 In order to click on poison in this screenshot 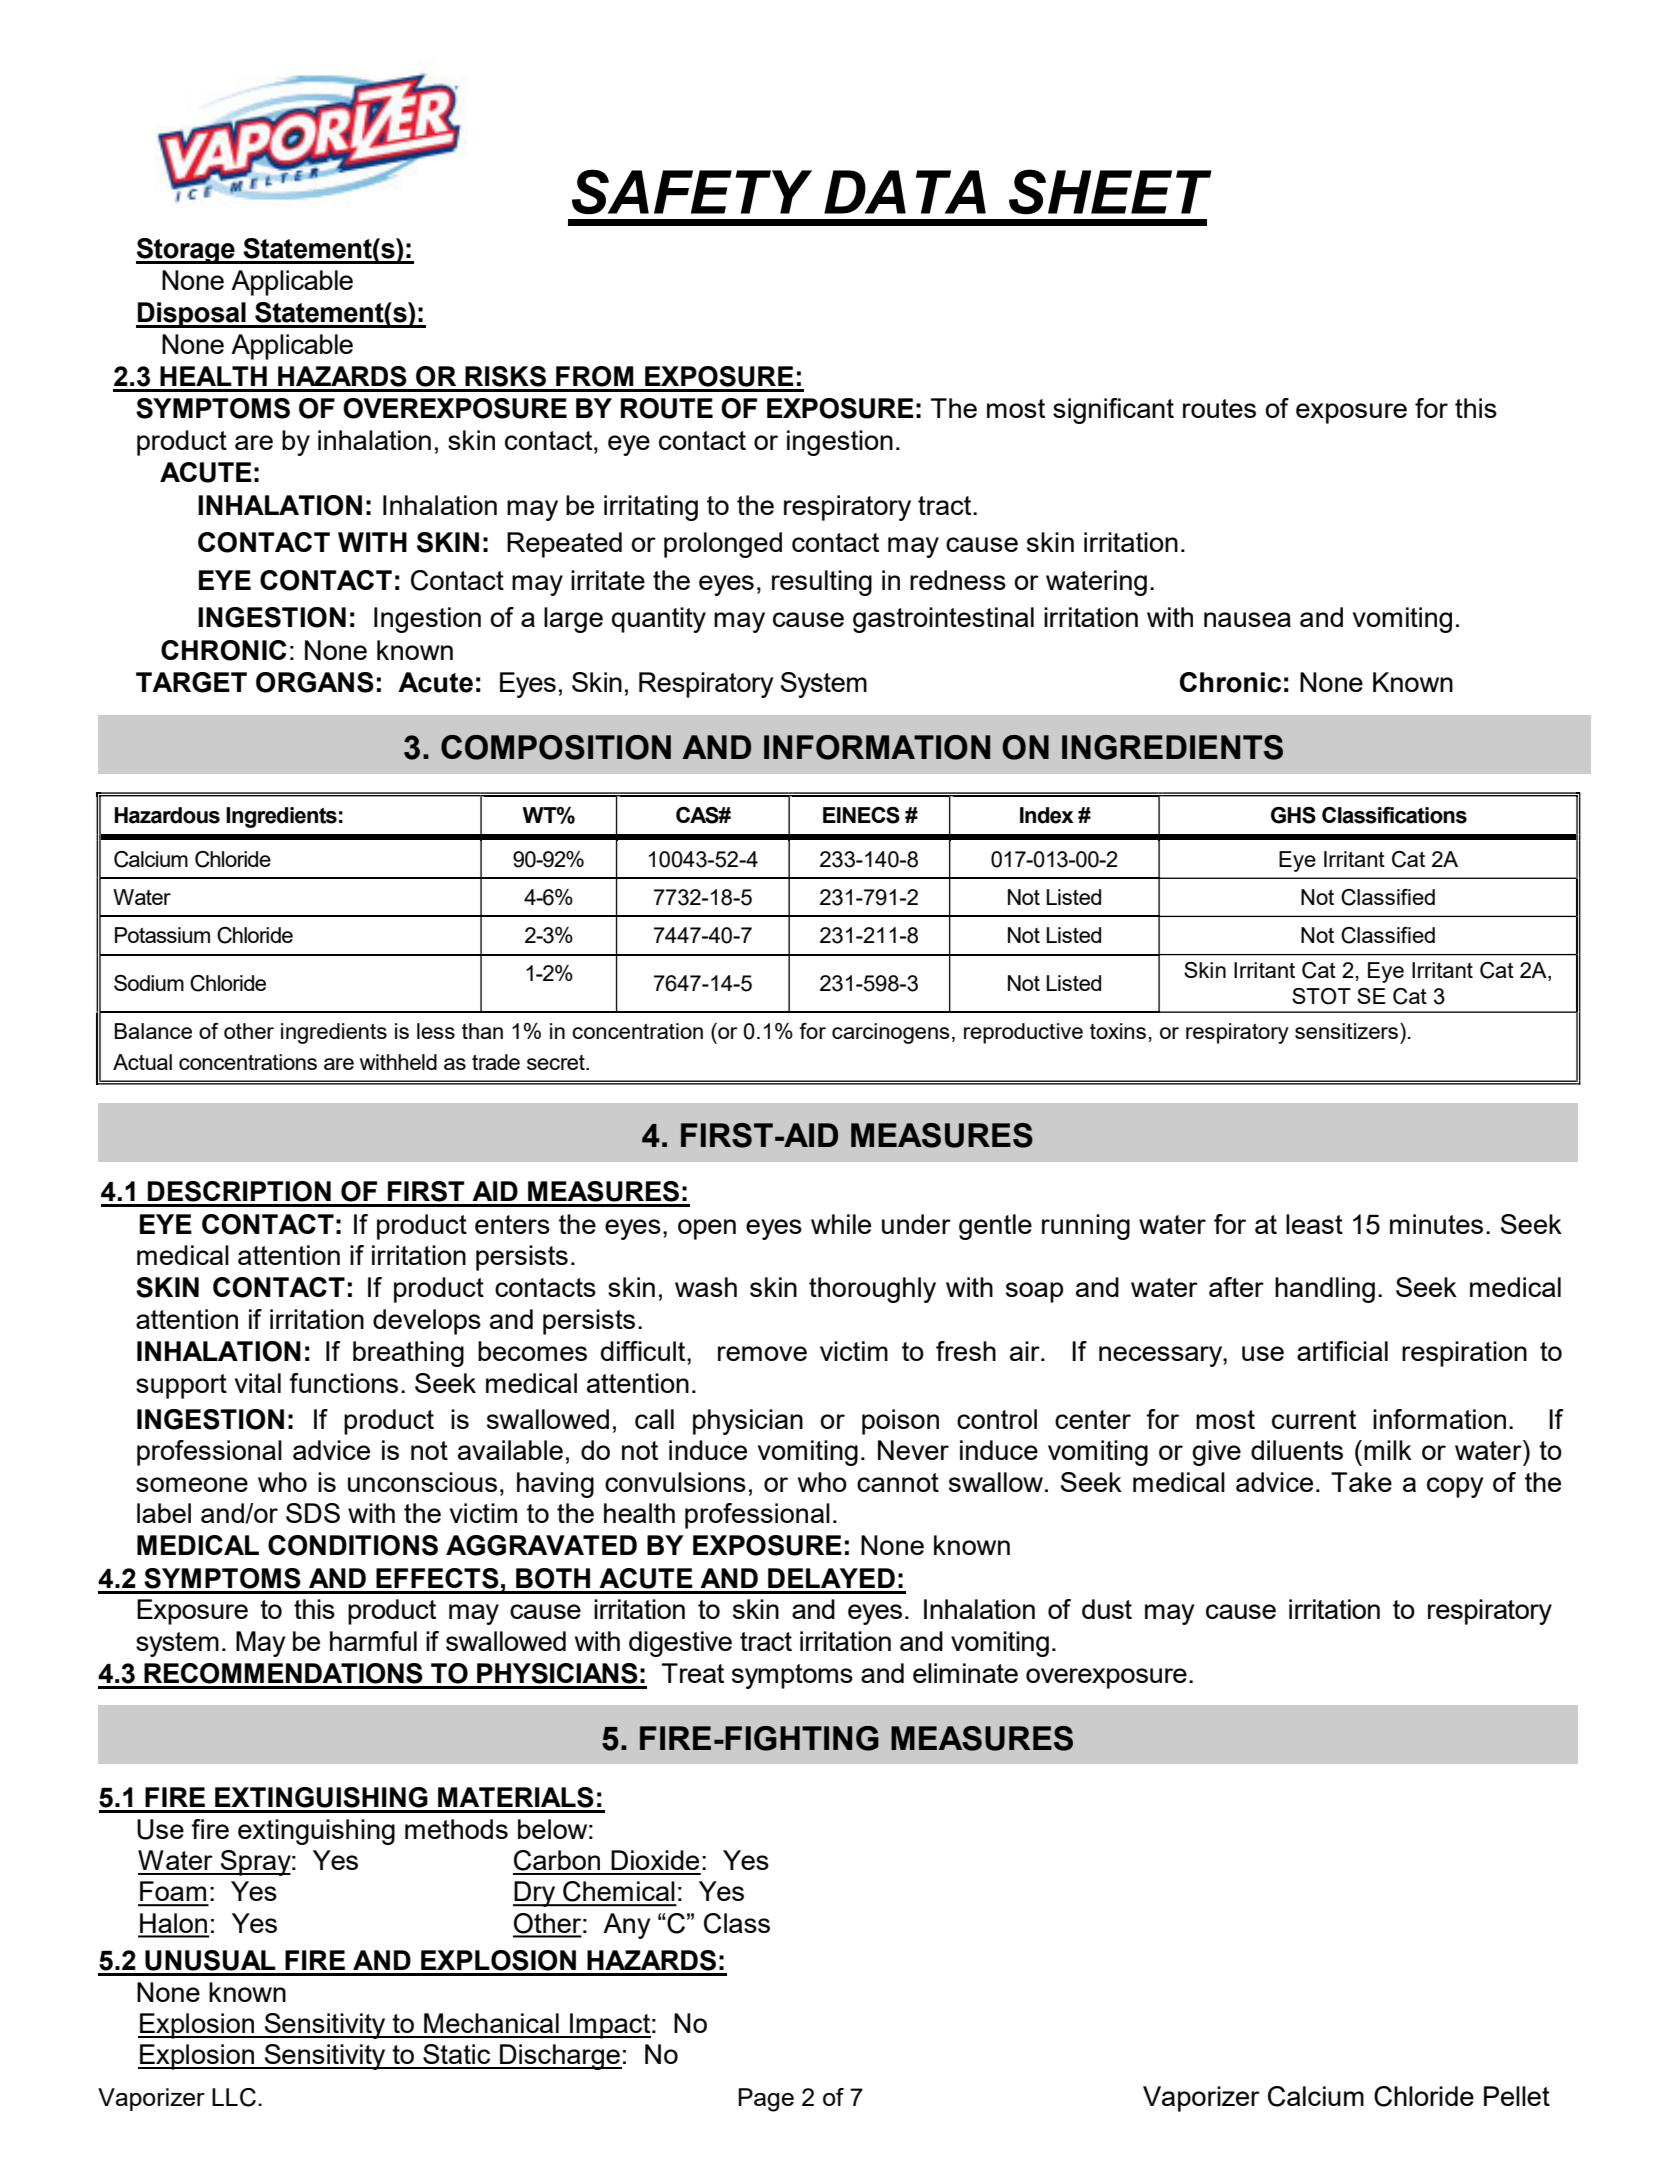, I will do `click(900, 1422)`.
